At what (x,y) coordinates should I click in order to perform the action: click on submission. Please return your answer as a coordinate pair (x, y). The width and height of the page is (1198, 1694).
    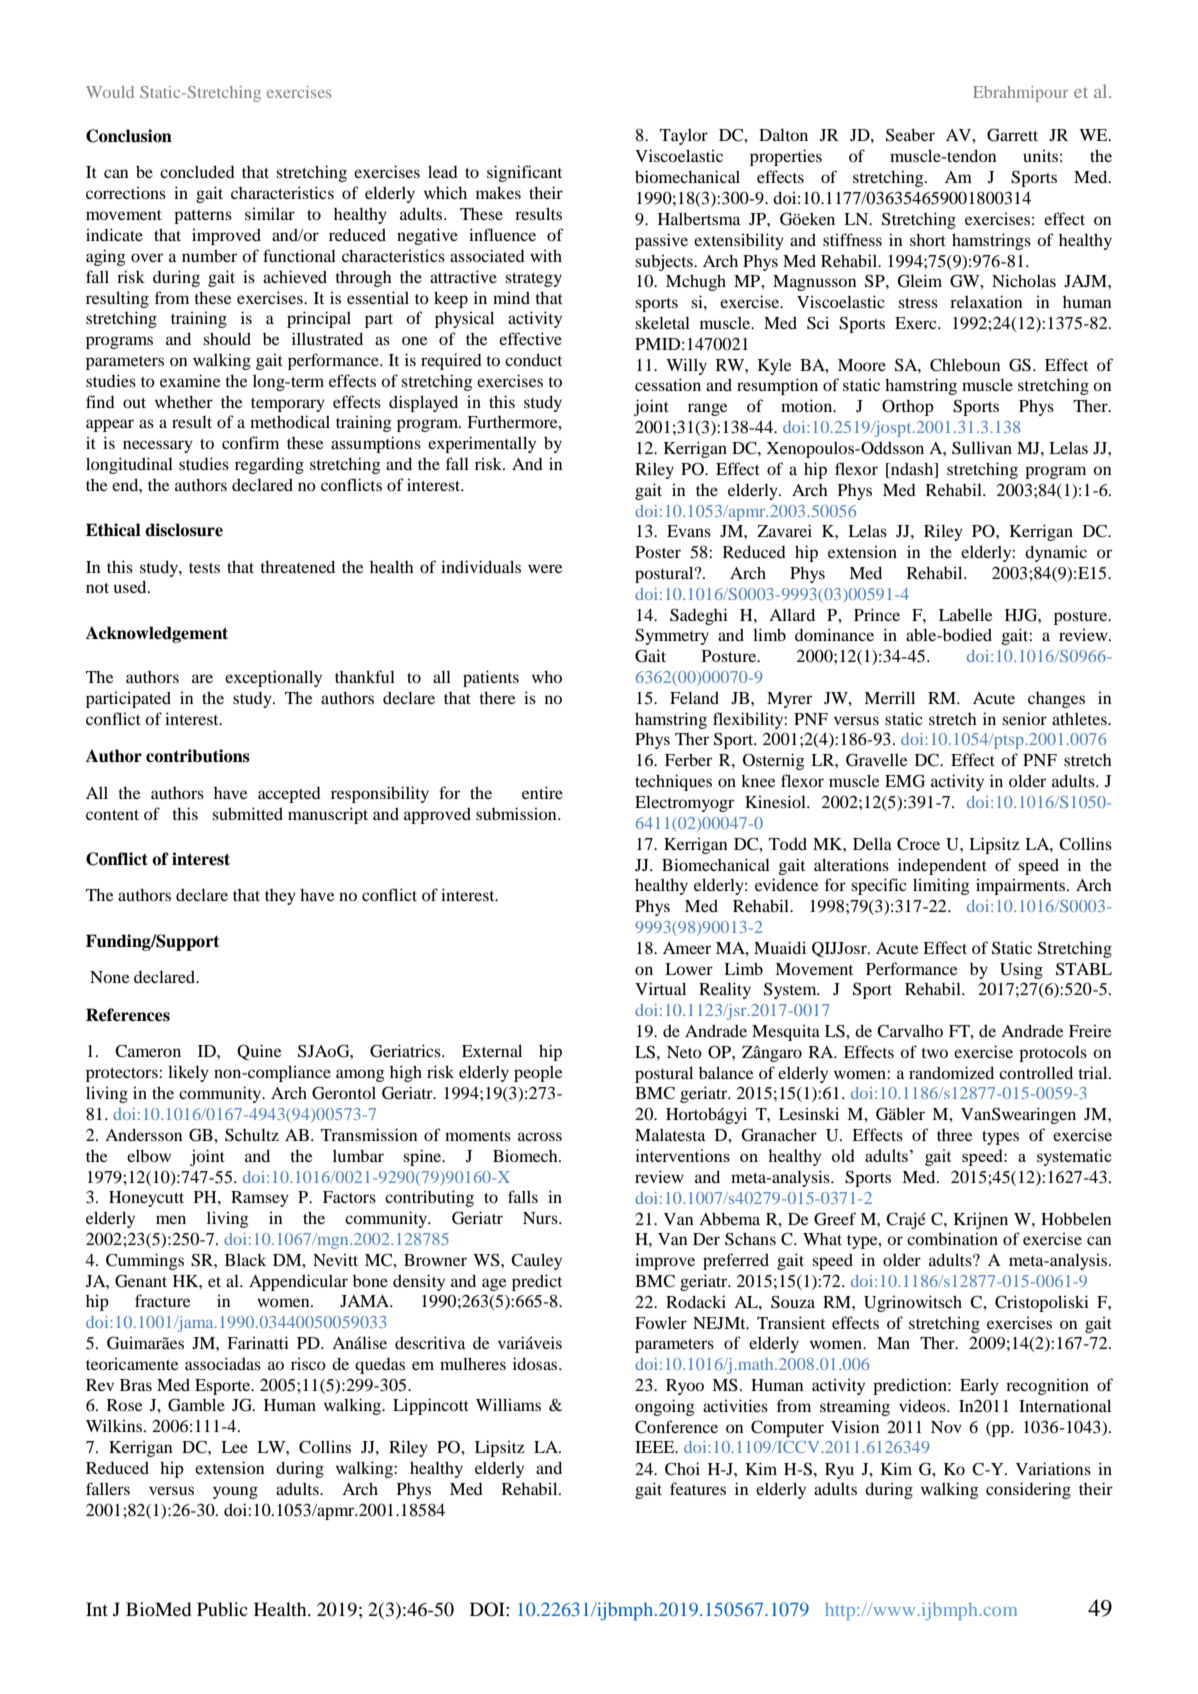
    Looking at the image, I should click on (517, 813).
